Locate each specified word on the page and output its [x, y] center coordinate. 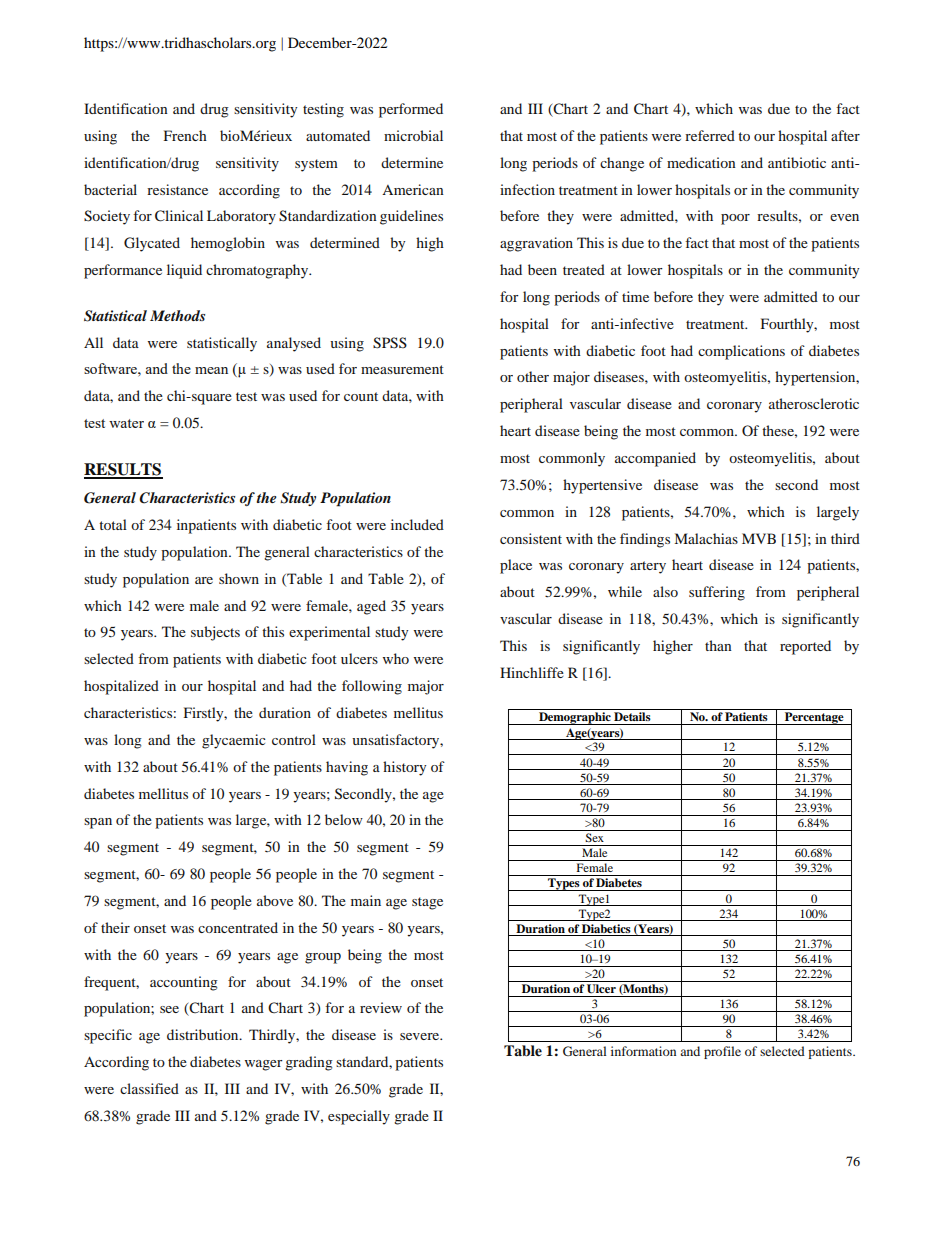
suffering [717, 593]
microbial [413, 135]
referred [710, 135]
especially [359, 1117]
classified [149, 1088]
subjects [215, 633]
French [185, 135]
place [516, 566]
